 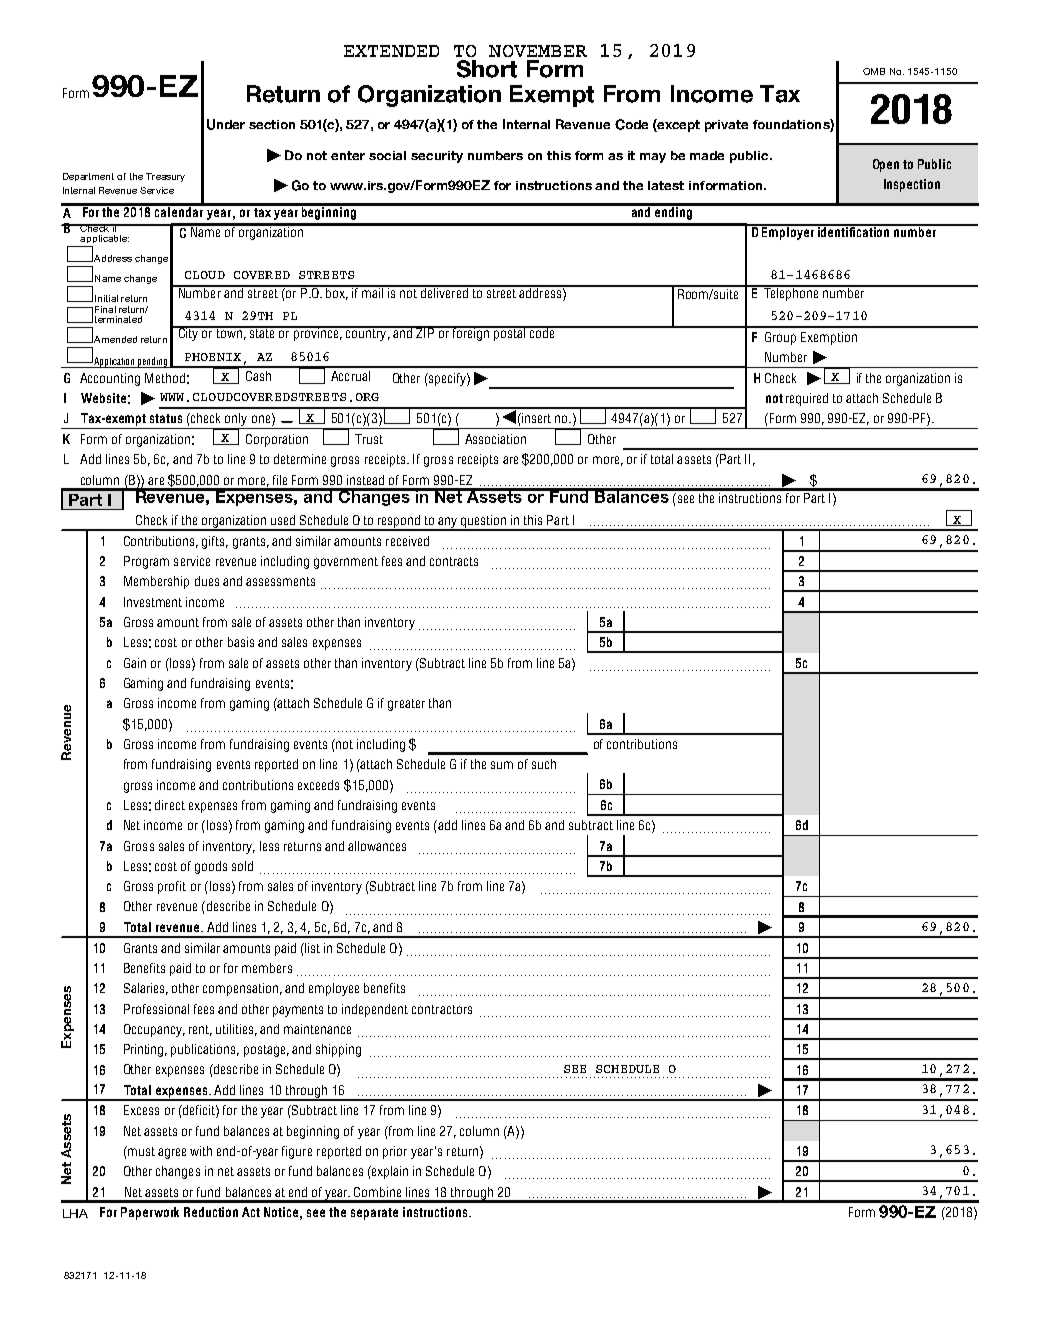 What do you see at coordinates (389, 1172) in the screenshot?
I see `explain` at bounding box center [389, 1172].
